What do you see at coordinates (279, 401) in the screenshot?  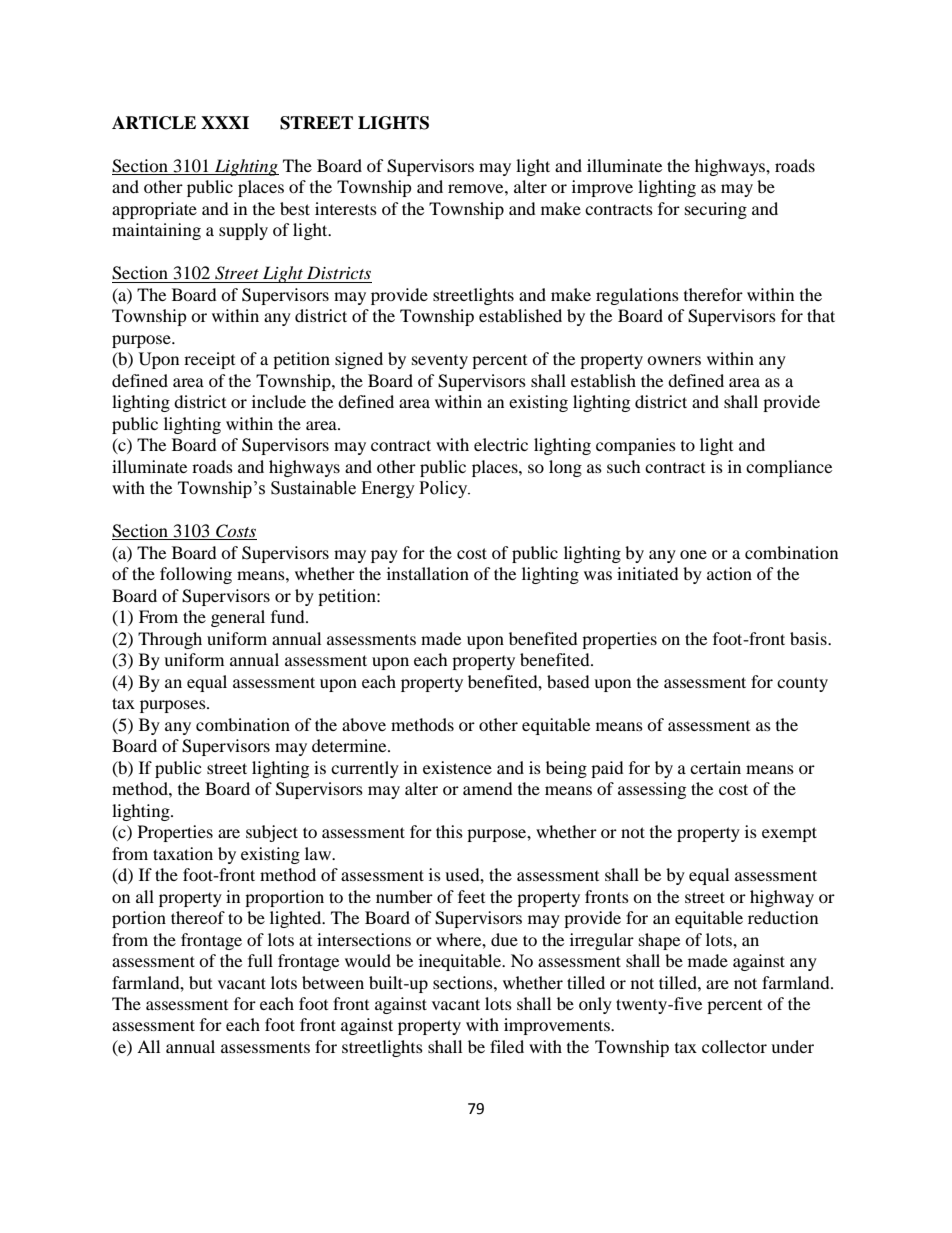 I see `include` at bounding box center [279, 401].
